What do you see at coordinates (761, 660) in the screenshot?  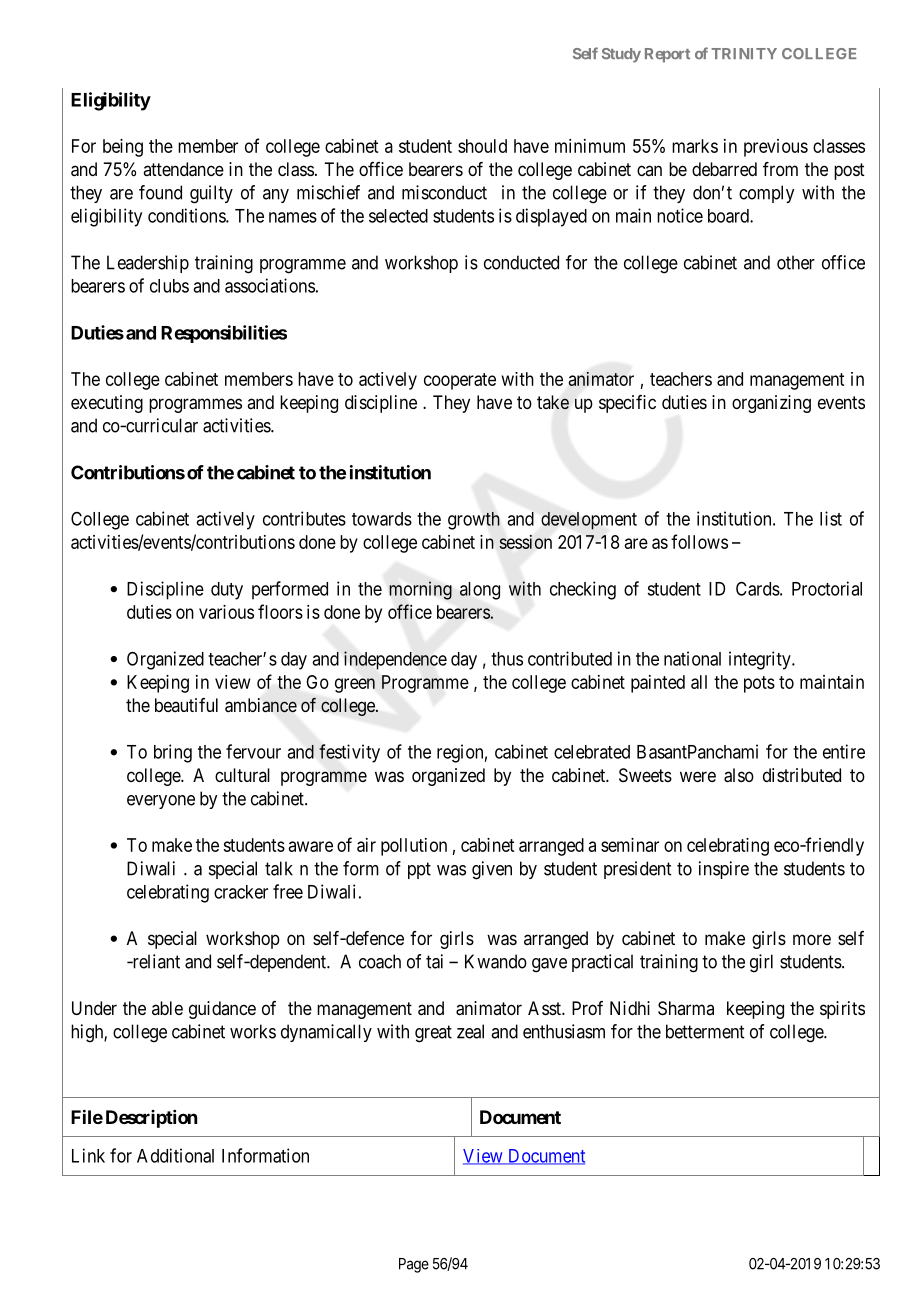 I see `integrity` at bounding box center [761, 660].
